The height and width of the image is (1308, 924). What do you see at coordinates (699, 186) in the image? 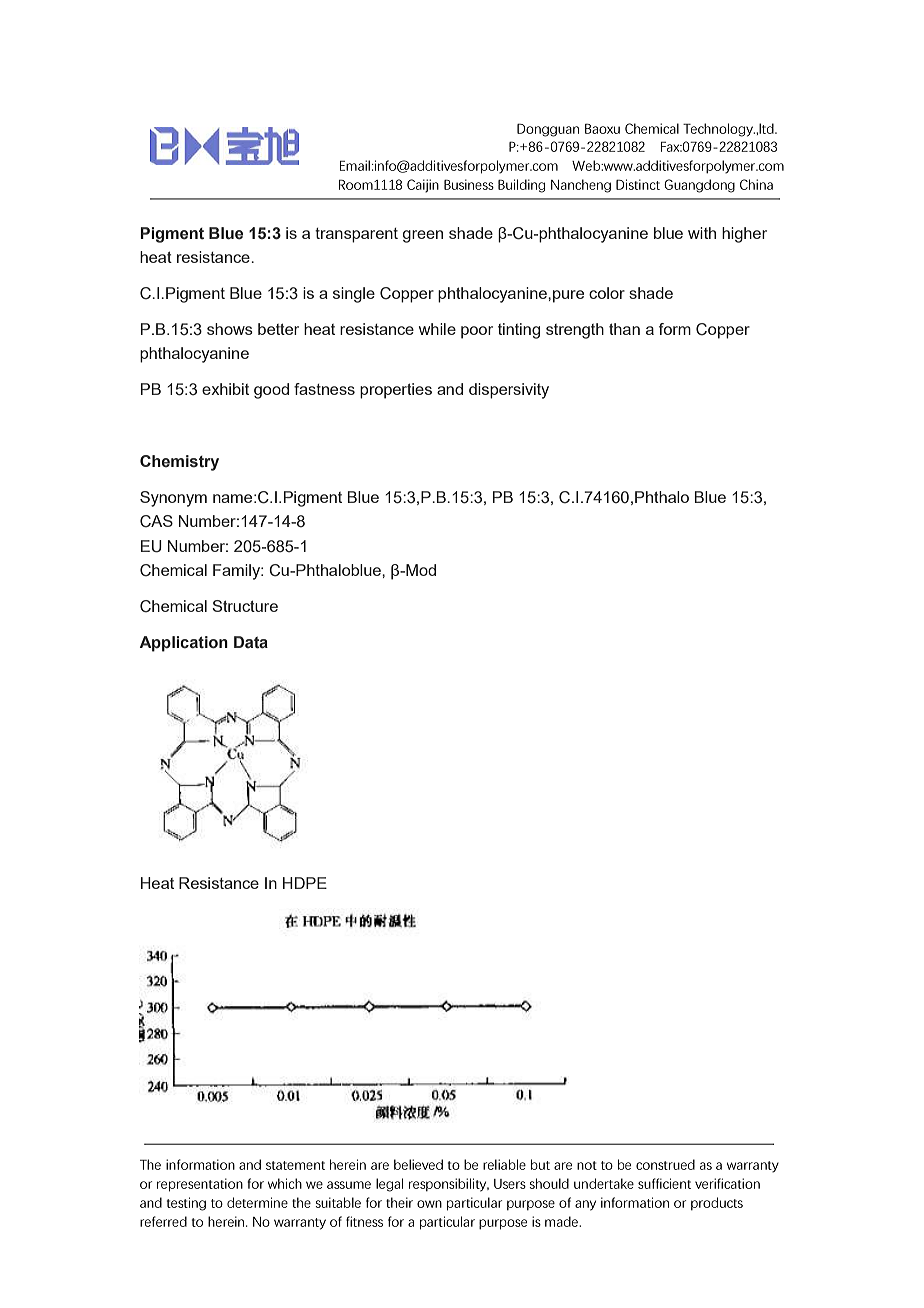
I see `Guangdong` at bounding box center [699, 186].
